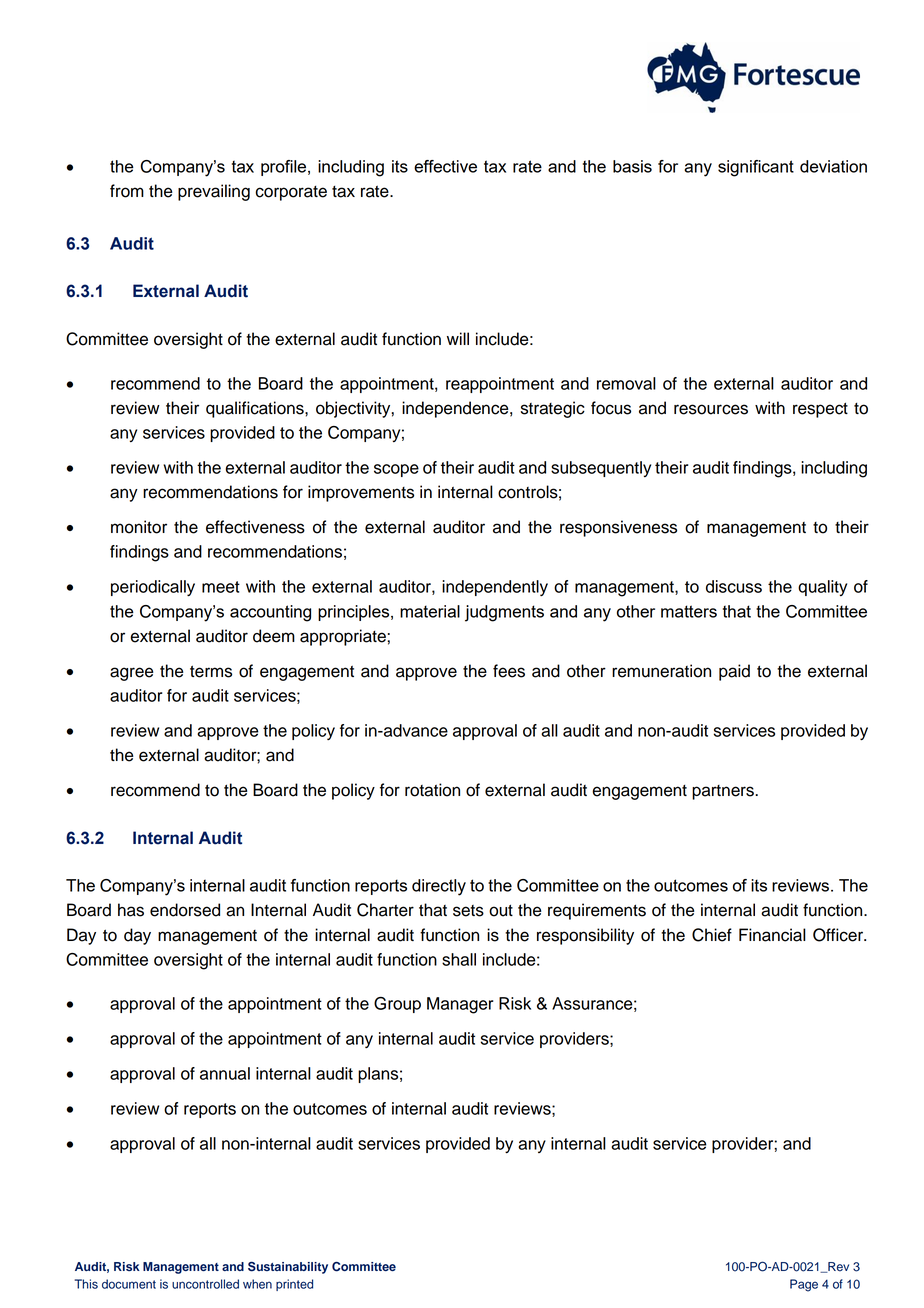 This screenshot has width=924, height=1308. I want to click on basis, so click(632, 166).
